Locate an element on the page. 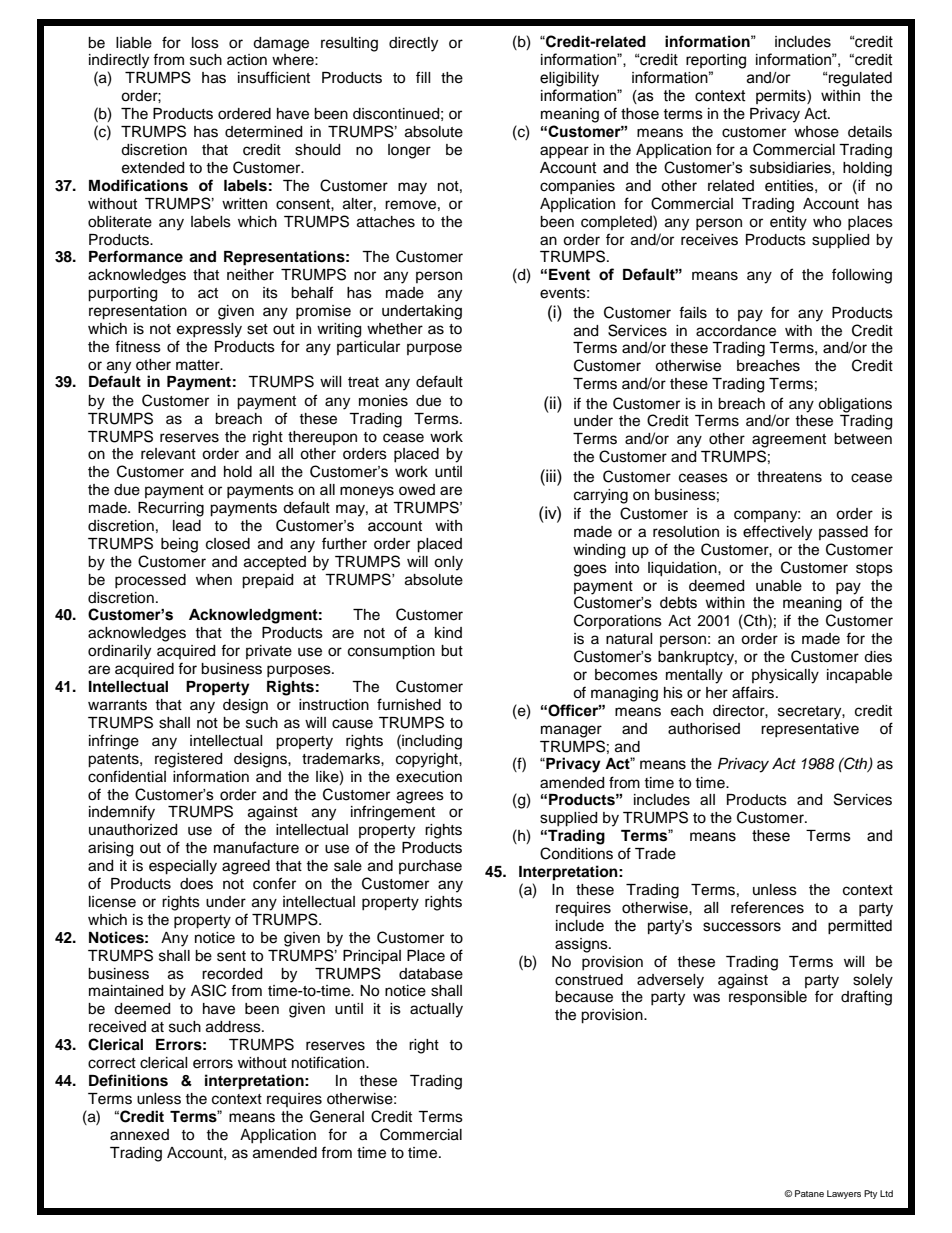 The width and height of the document is (952, 1233). eligibility is located at coordinates (569, 79).
